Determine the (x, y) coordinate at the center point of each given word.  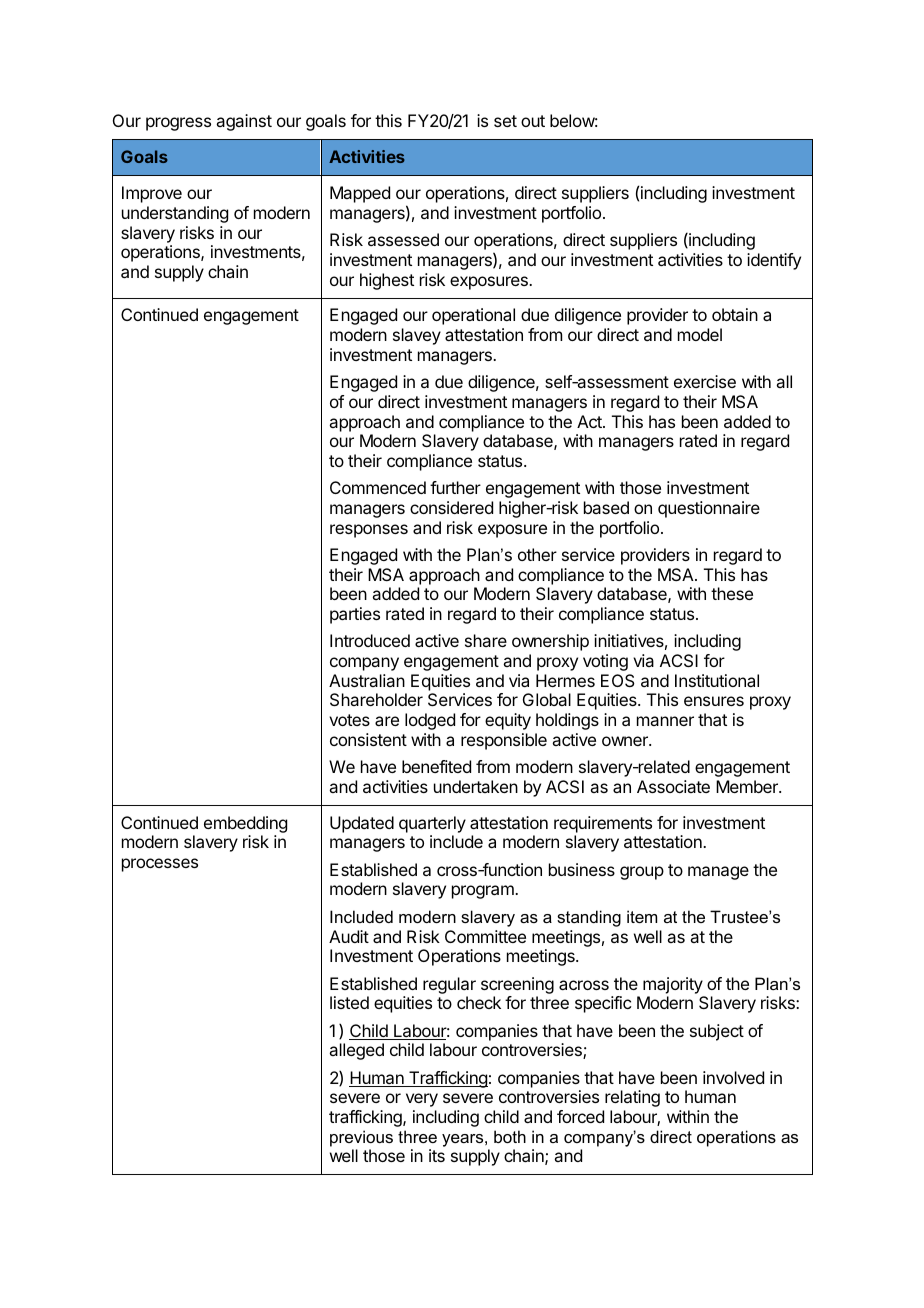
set (505, 121)
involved (733, 1077)
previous (361, 1138)
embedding (245, 826)
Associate (673, 786)
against (244, 122)
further (455, 487)
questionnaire (709, 509)
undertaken (476, 786)
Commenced (378, 487)
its (437, 1155)
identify (774, 261)
